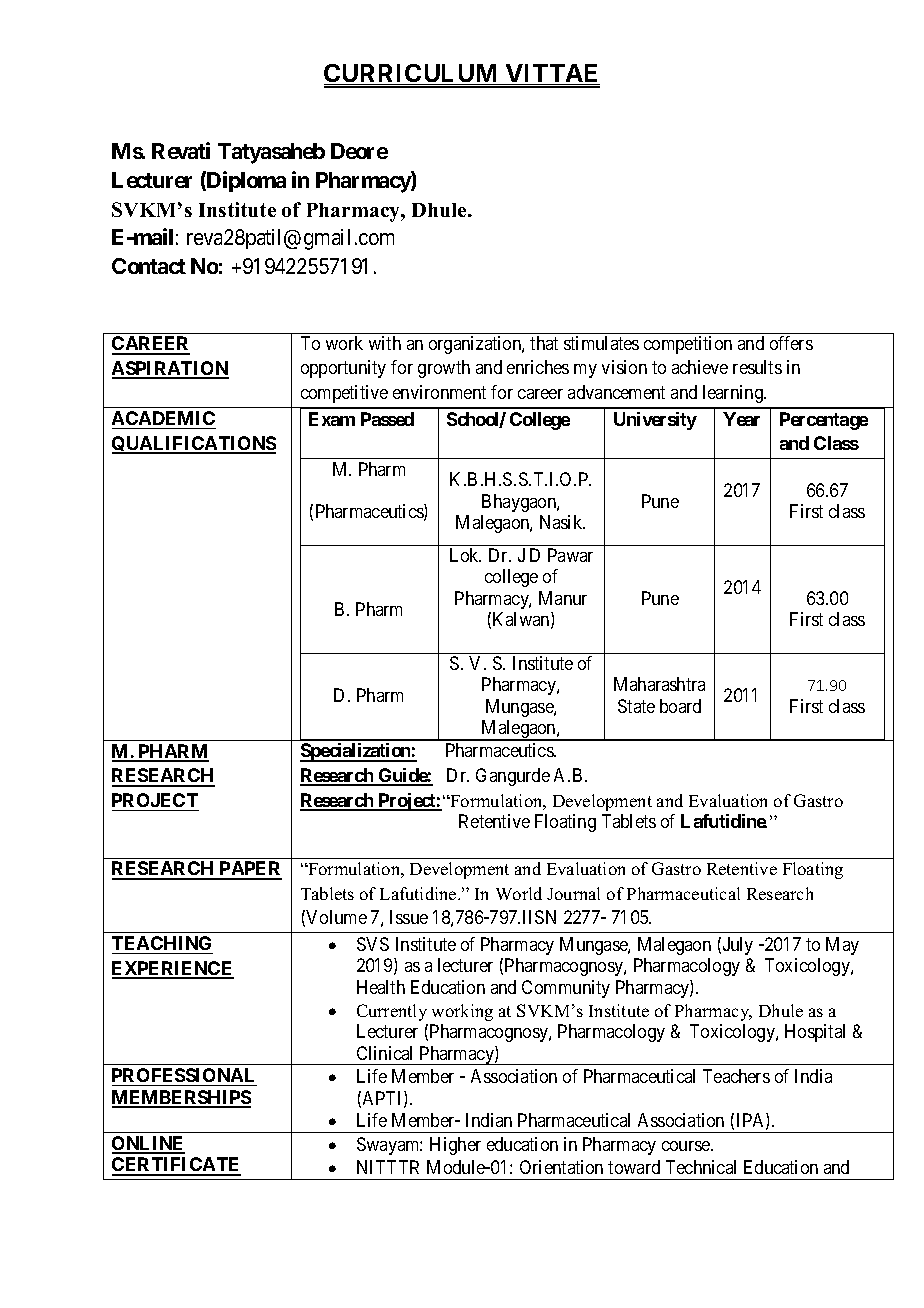 The image size is (924, 1308). What do you see at coordinates (161, 943) in the screenshot?
I see `TEACHING` at bounding box center [161, 943].
